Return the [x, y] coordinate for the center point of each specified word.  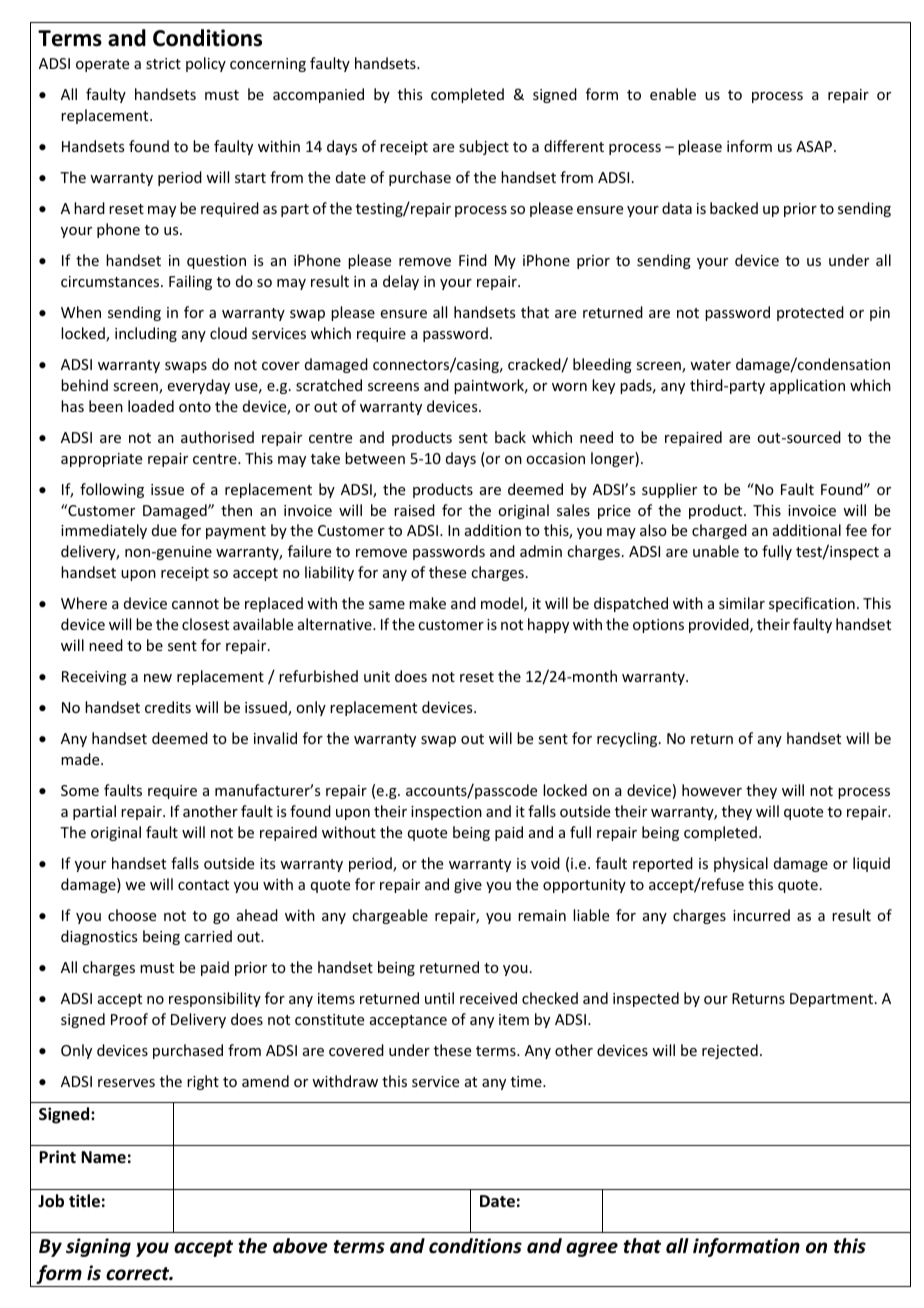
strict [163, 63]
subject [484, 147]
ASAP [814, 146]
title [84, 1201]
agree [592, 1249]
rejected [730, 1051]
